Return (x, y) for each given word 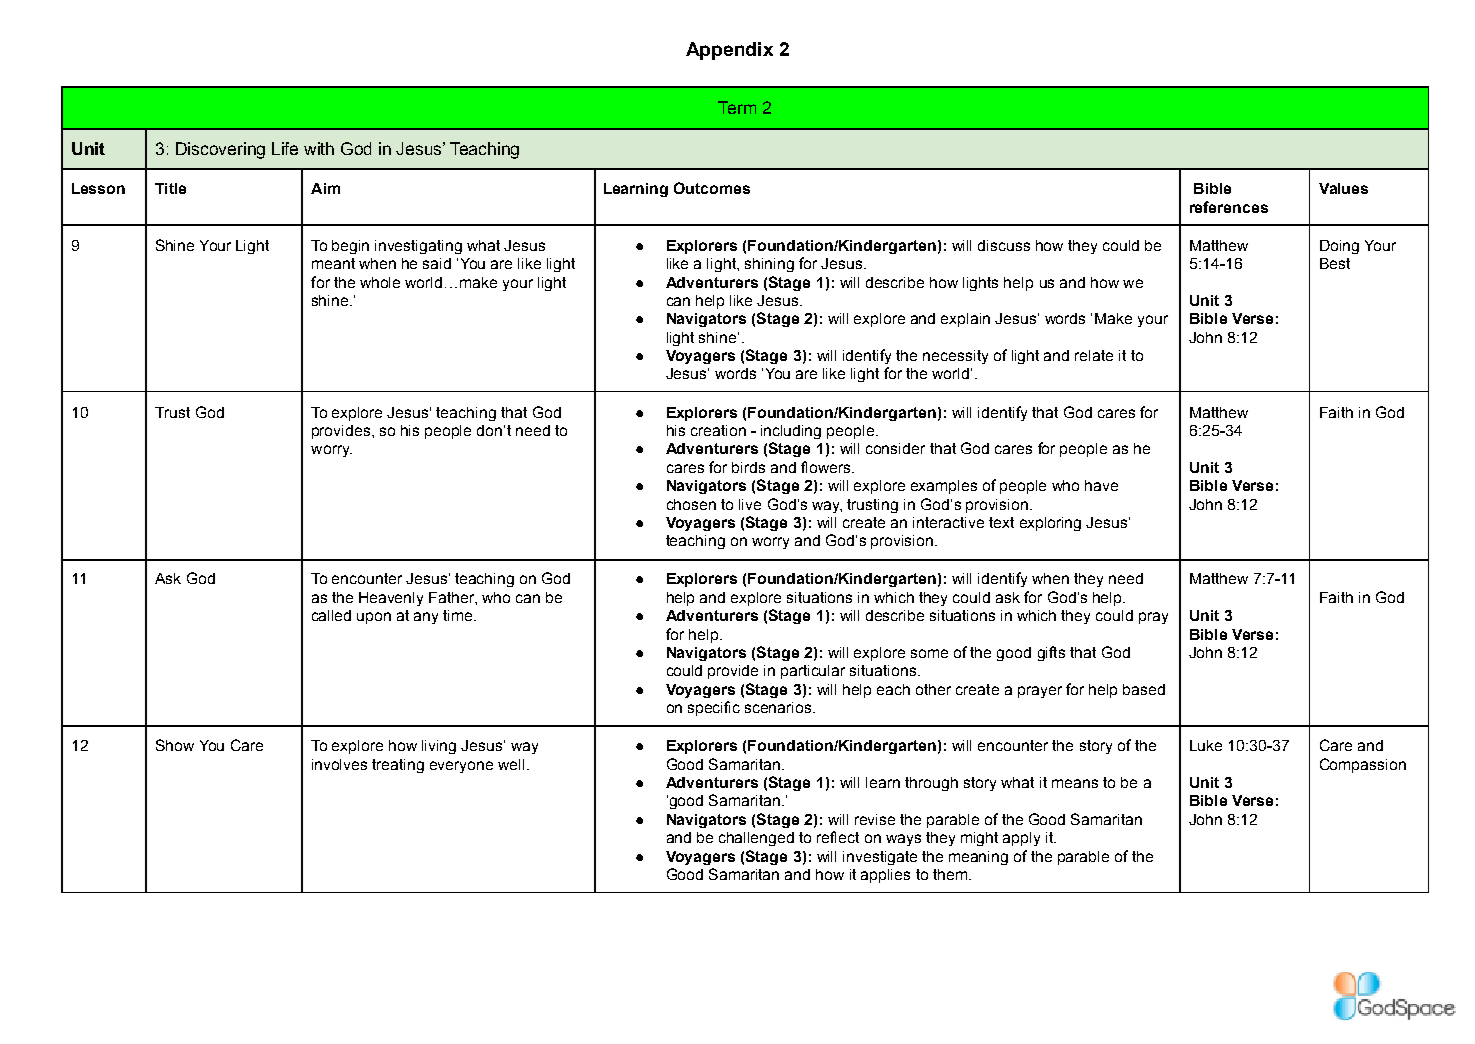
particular (813, 672)
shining (769, 265)
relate (1094, 355)
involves (339, 764)
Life (285, 148)
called (331, 615)
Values (1343, 188)
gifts (1051, 653)
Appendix (729, 51)
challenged (756, 839)
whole (380, 282)
